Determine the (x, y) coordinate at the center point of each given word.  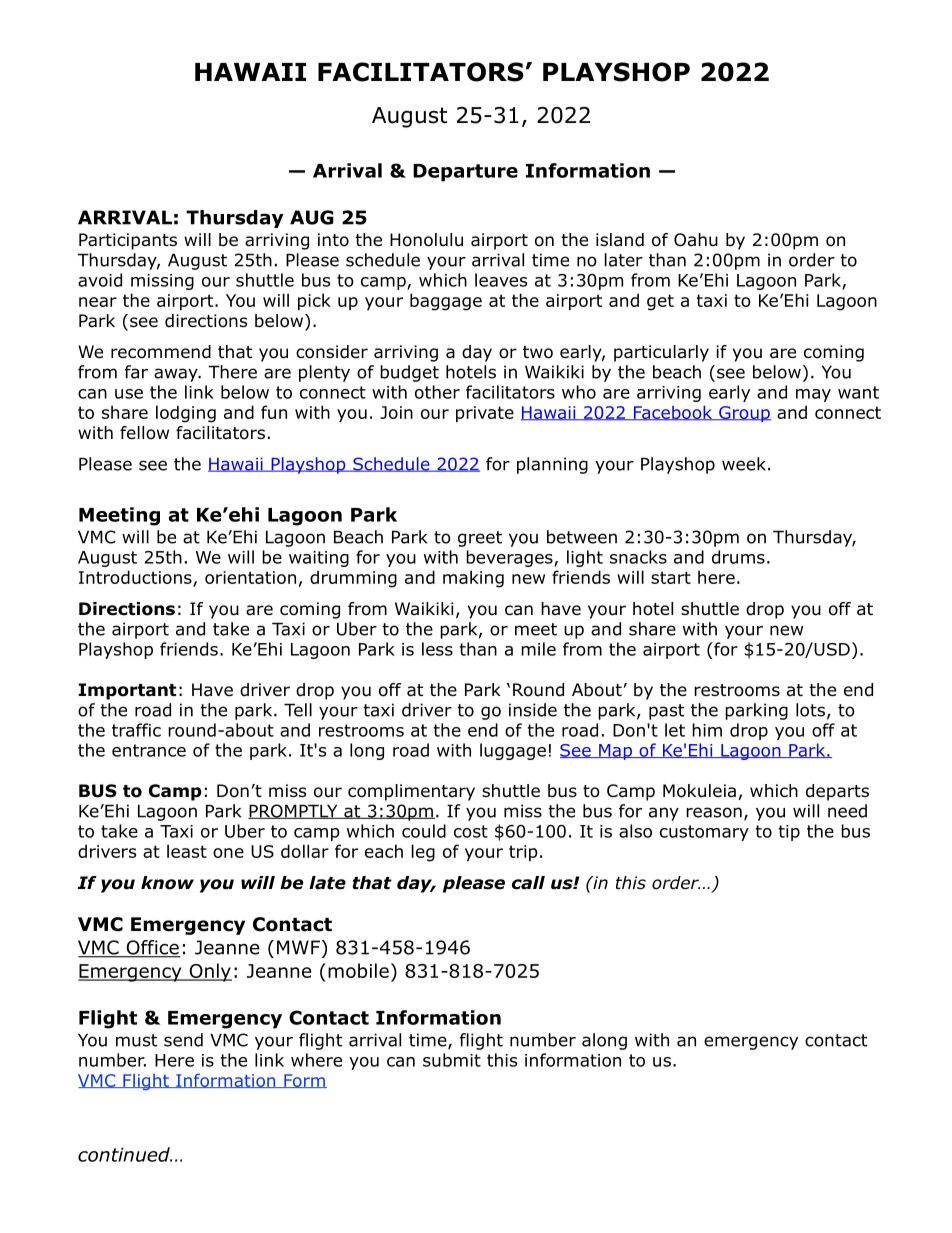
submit (452, 1060)
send (183, 1040)
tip (789, 833)
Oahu (696, 240)
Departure (465, 173)
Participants (128, 241)
